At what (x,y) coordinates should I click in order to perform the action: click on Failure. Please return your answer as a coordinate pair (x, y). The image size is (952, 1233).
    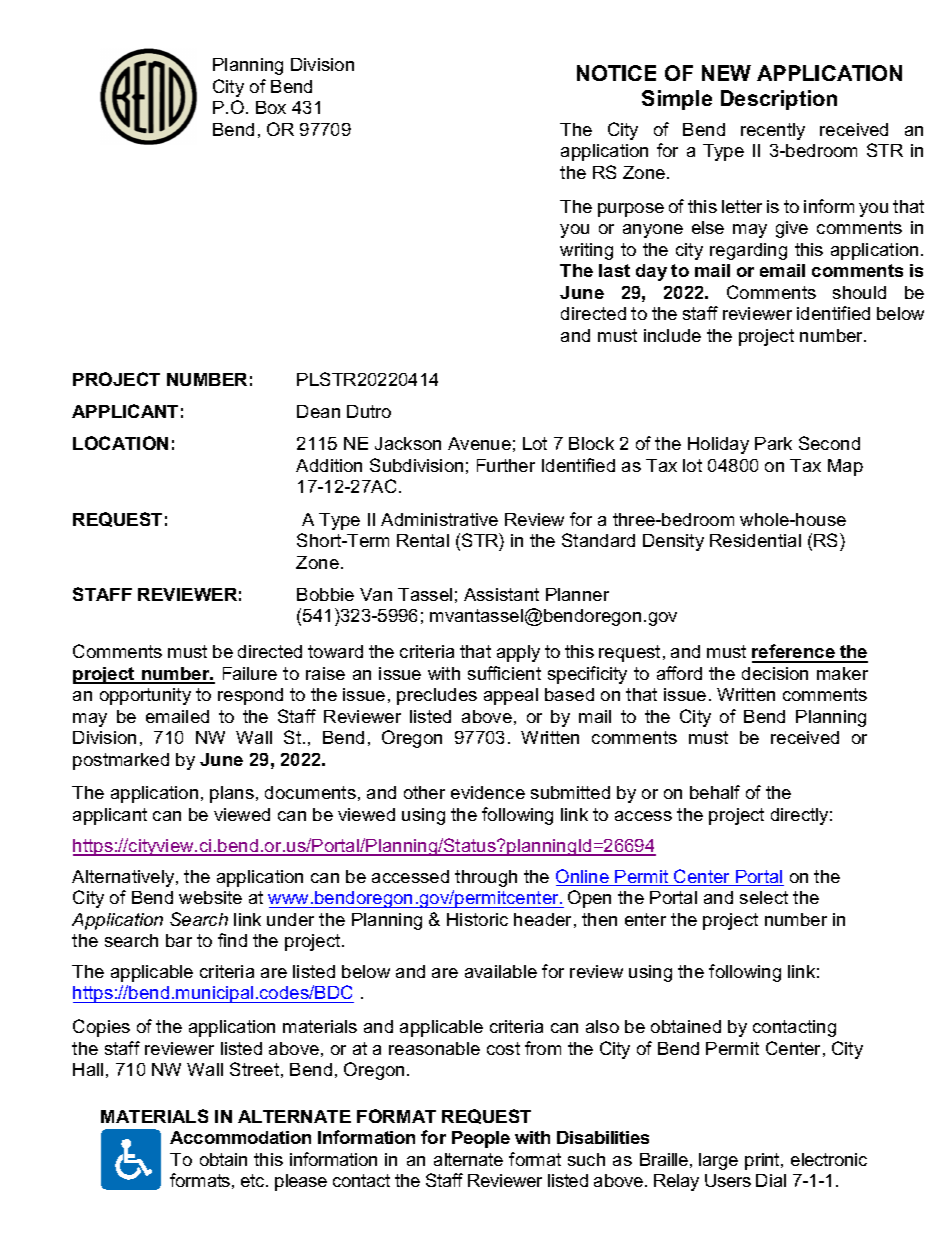
    Looking at the image, I should click on (250, 673).
